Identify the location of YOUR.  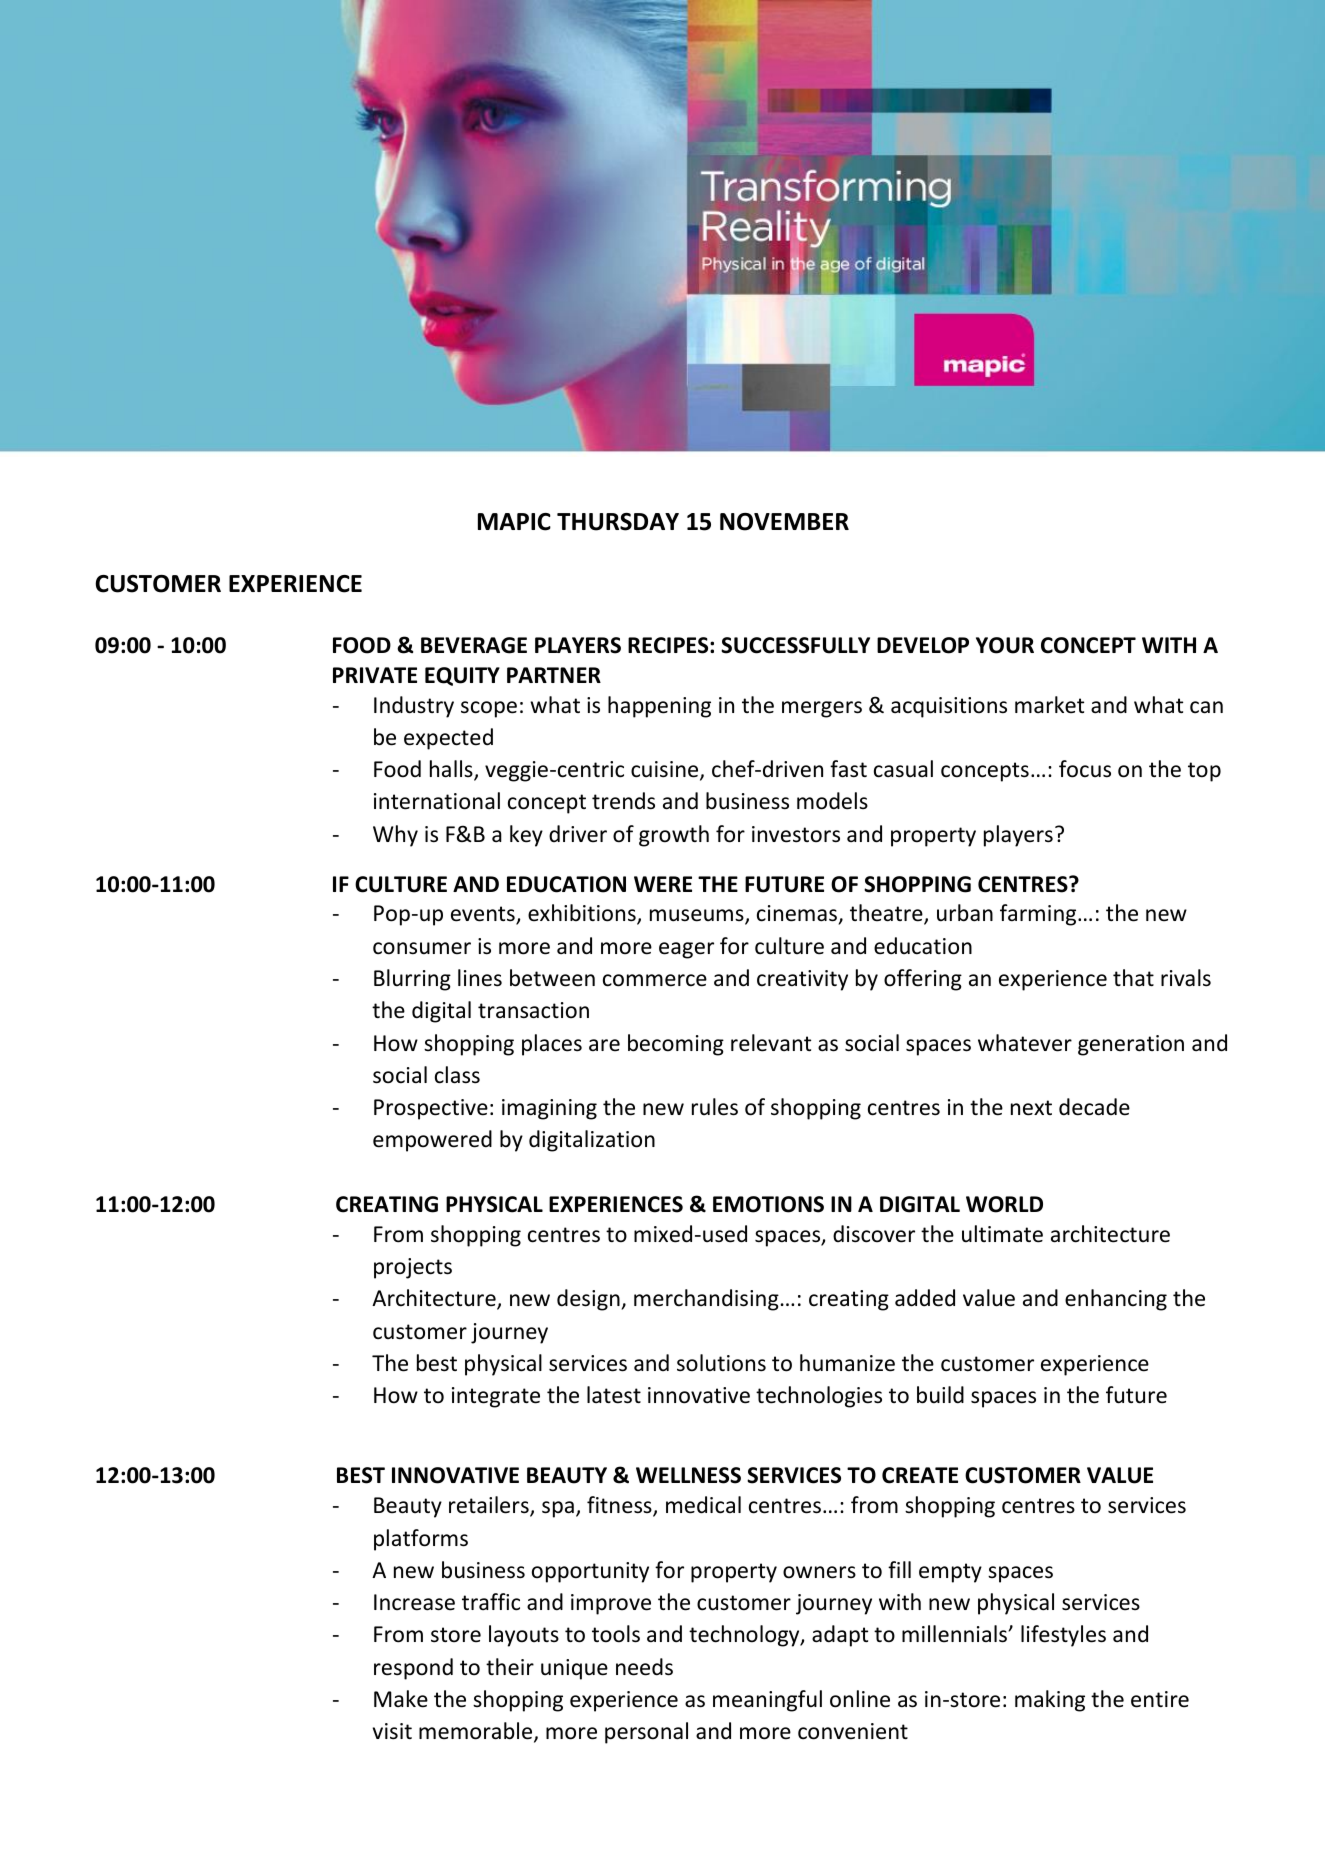
(1005, 645).
